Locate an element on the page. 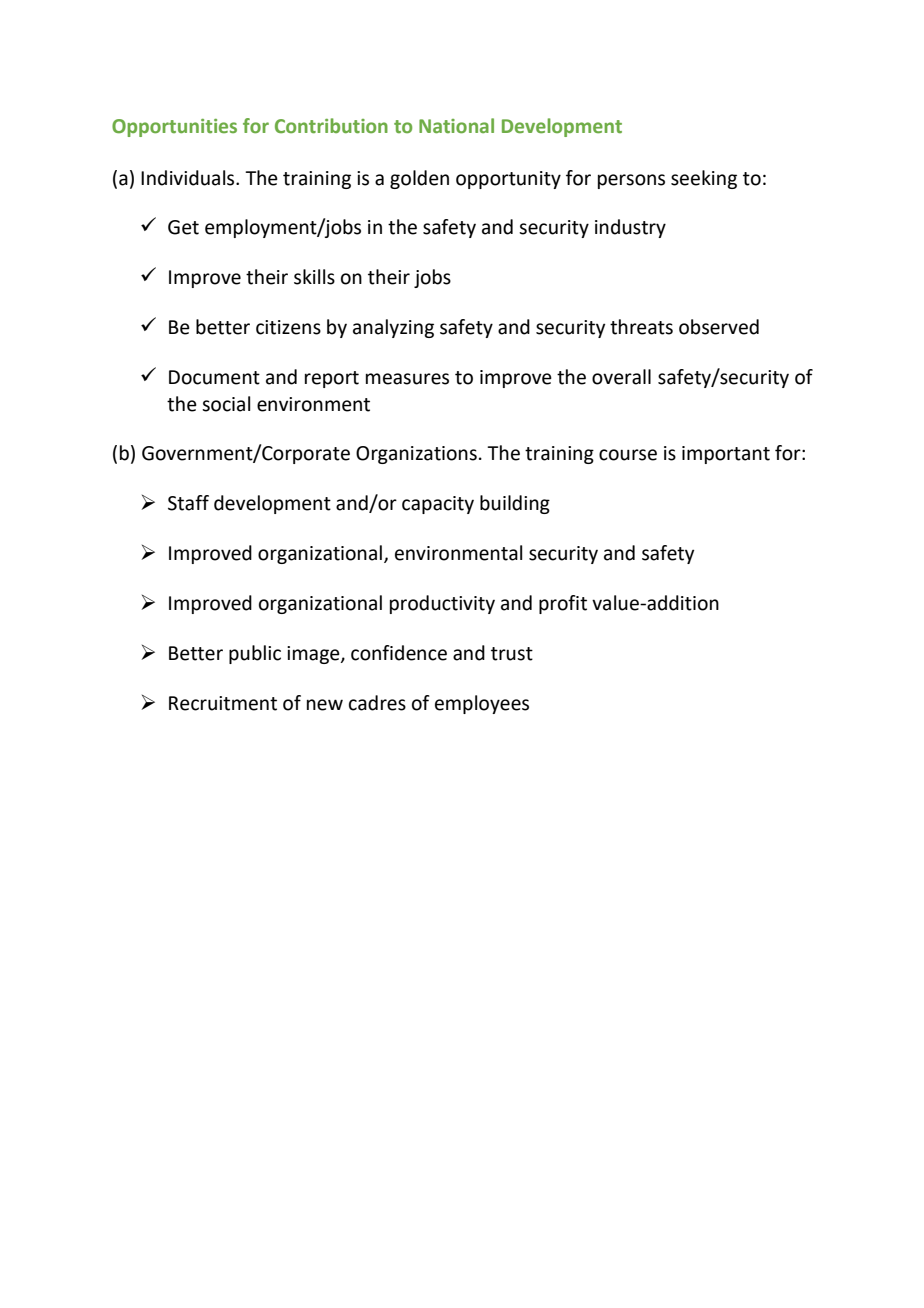 The height and width of the page is (1308, 924). persons is located at coordinates (631, 181).
